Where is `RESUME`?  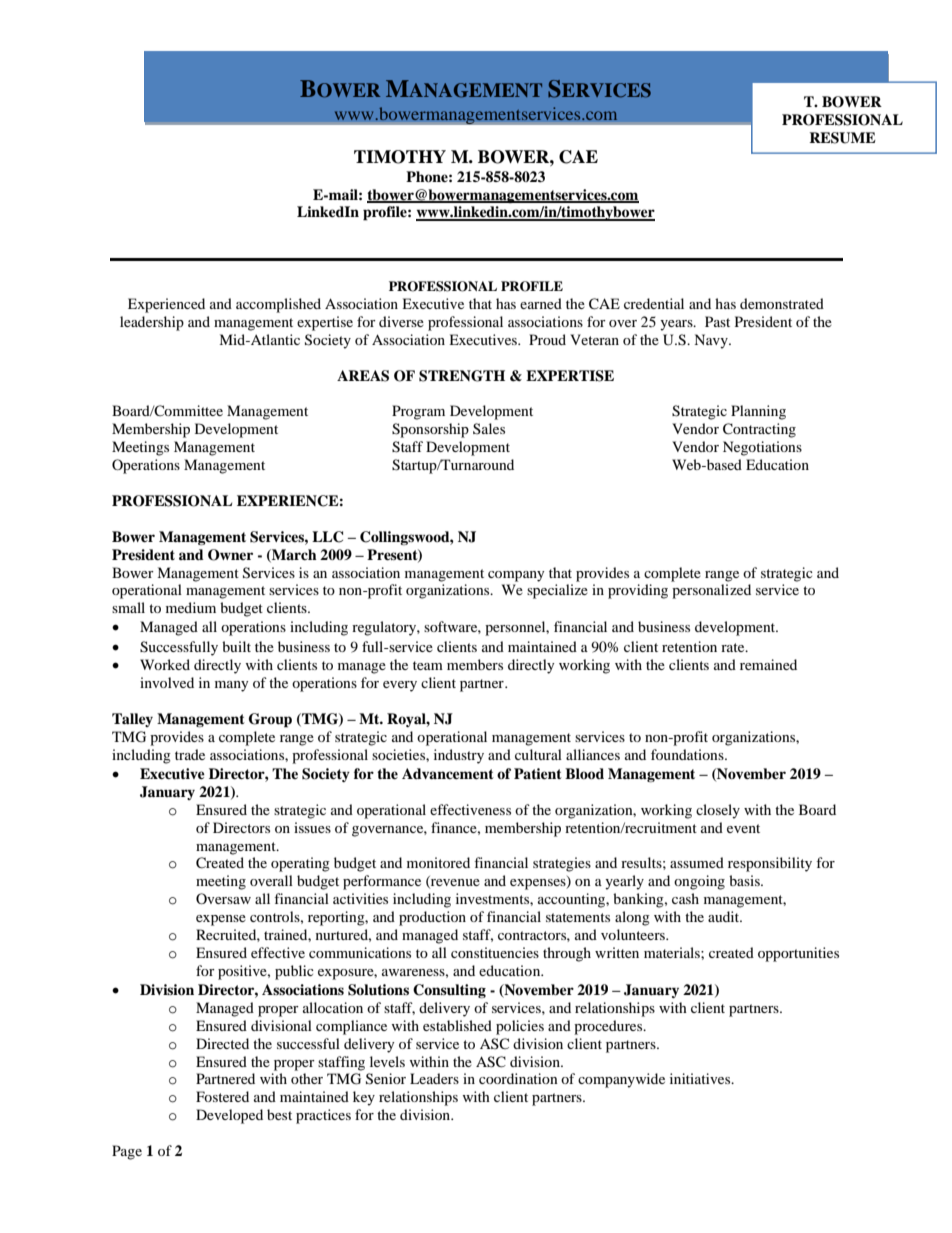 RESUME is located at coordinates (842, 138).
